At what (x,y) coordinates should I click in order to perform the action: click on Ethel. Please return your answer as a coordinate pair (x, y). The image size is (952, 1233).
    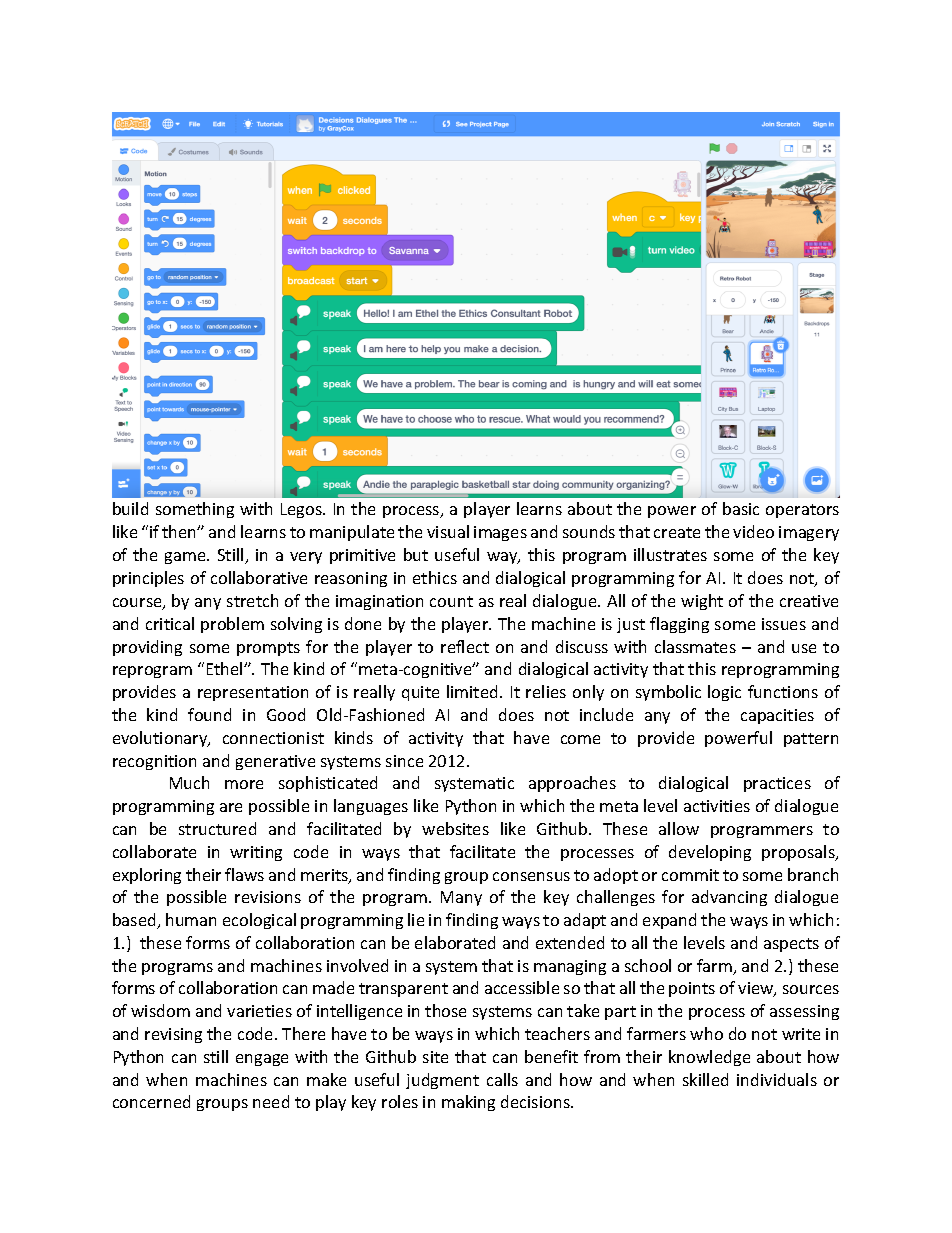
    Looking at the image, I should click on (226, 668).
